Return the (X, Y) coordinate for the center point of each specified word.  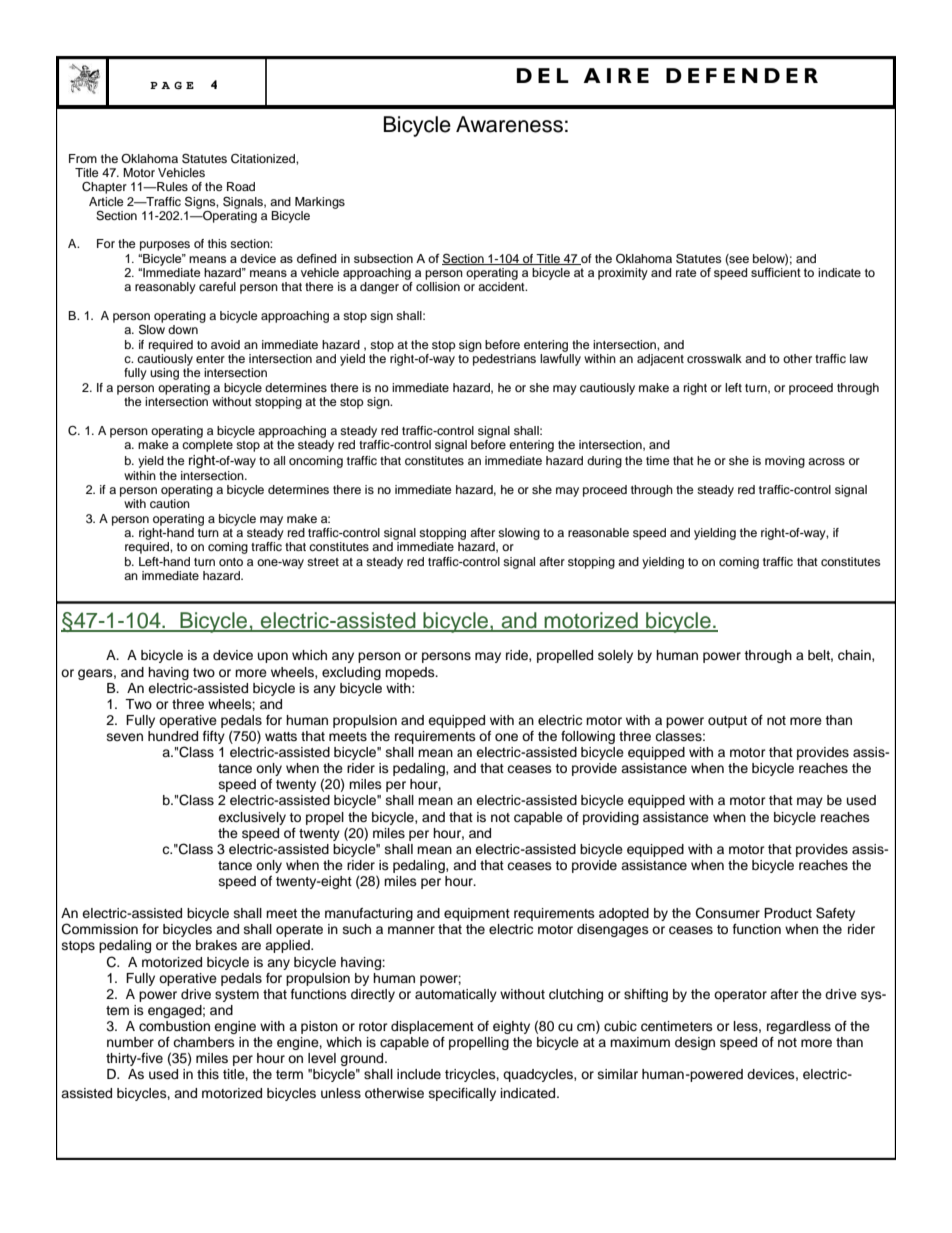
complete (207, 446)
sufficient (776, 272)
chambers (204, 1042)
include (419, 1074)
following (588, 737)
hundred (173, 736)
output (727, 722)
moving (785, 462)
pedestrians (504, 360)
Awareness (509, 124)
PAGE (172, 85)
